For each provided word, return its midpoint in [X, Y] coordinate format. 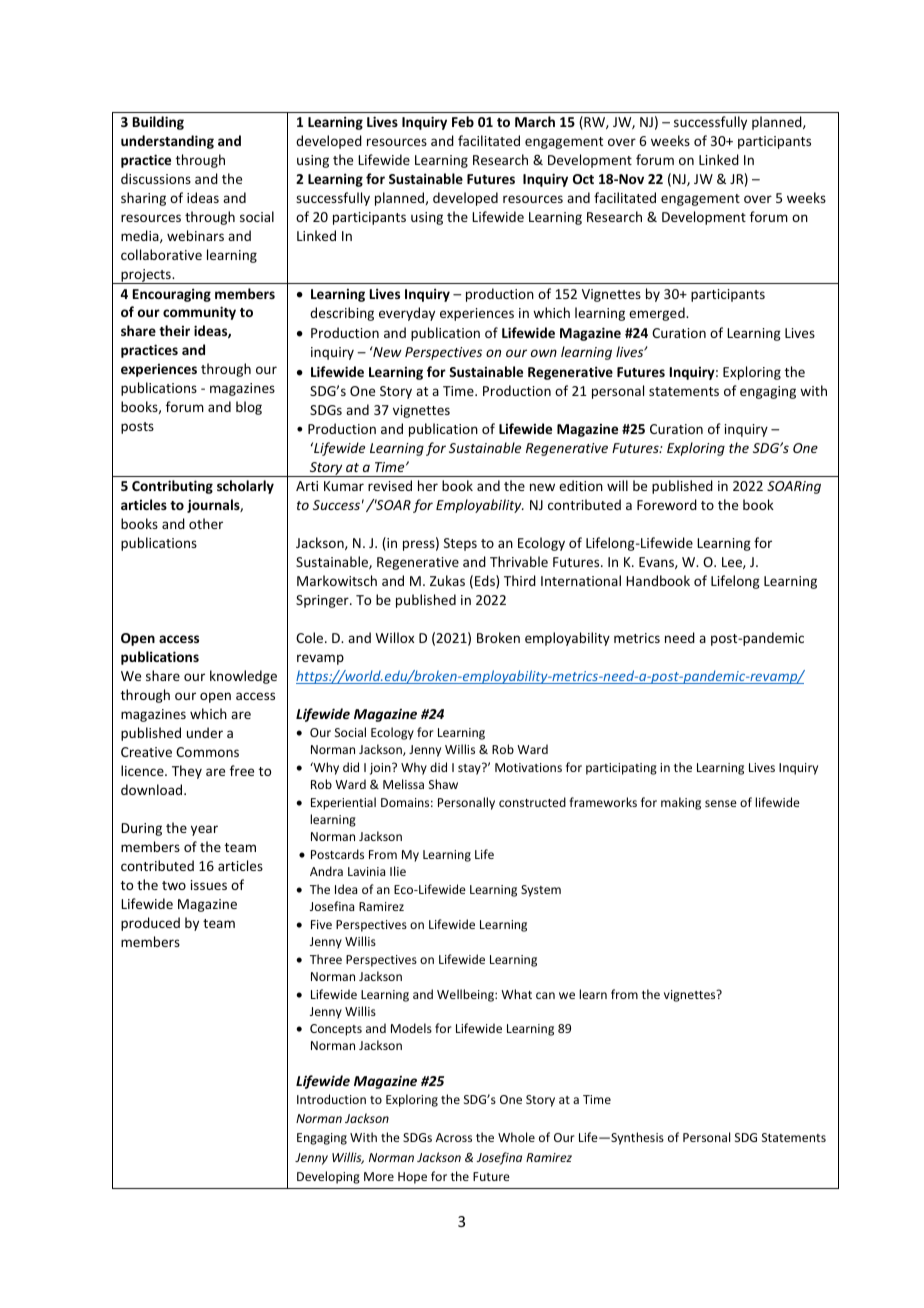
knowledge [243, 677]
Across [454, 1137]
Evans [657, 563]
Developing [328, 1177]
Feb [463, 121]
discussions [156, 178]
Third [520, 580]
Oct [583, 179]
